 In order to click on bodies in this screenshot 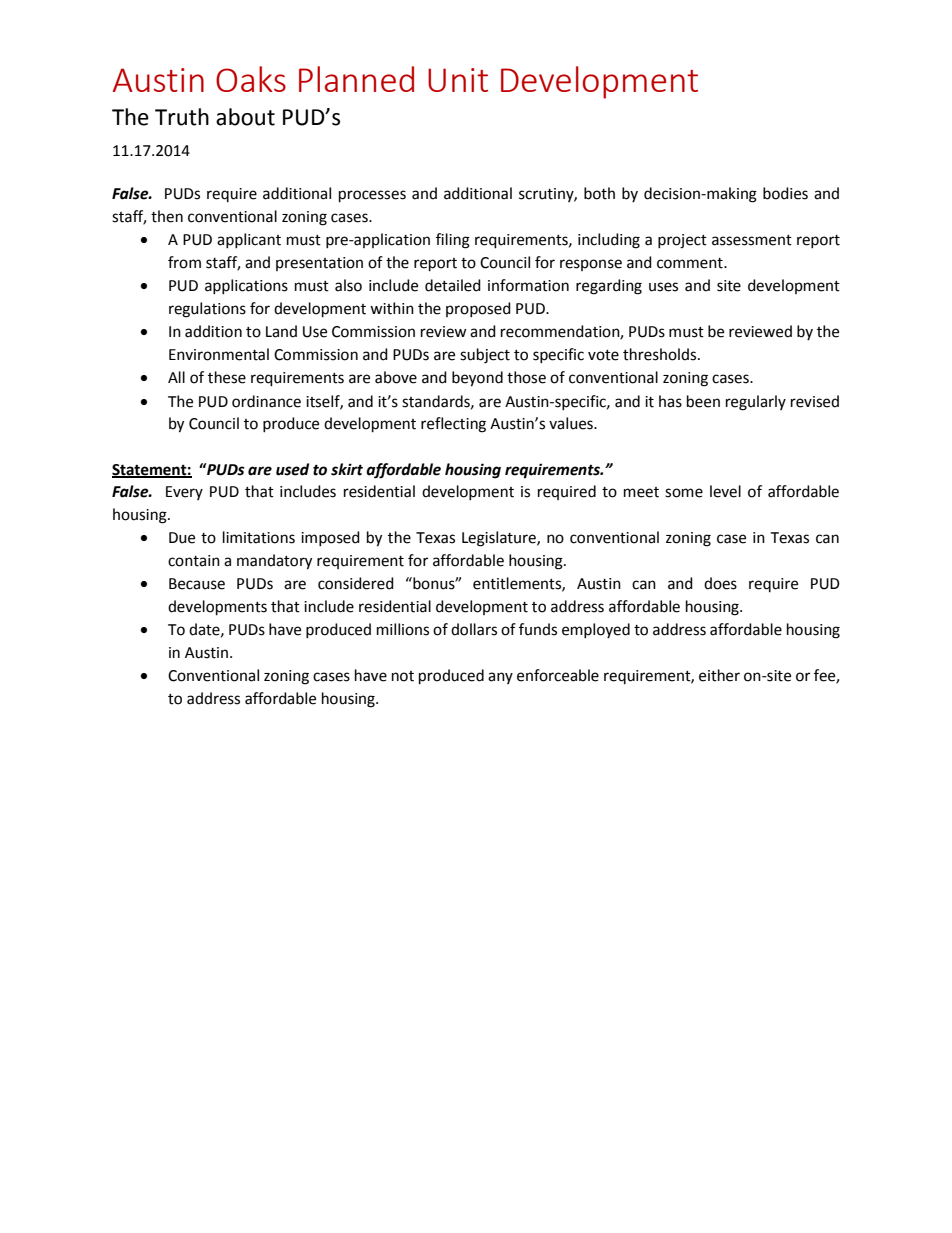, I will do `click(785, 193)`.
